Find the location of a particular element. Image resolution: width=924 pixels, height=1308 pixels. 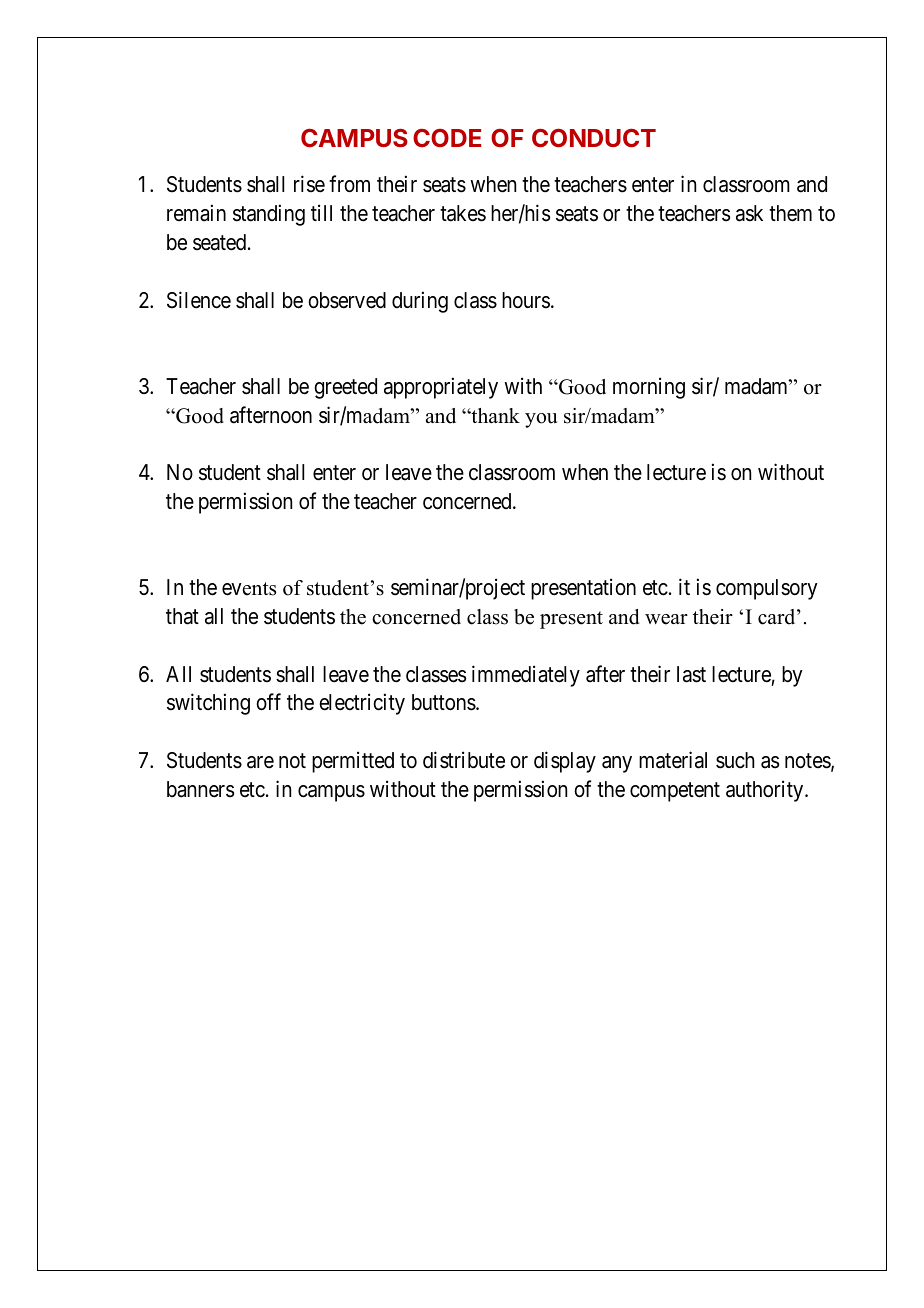

you is located at coordinates (541, 420).
